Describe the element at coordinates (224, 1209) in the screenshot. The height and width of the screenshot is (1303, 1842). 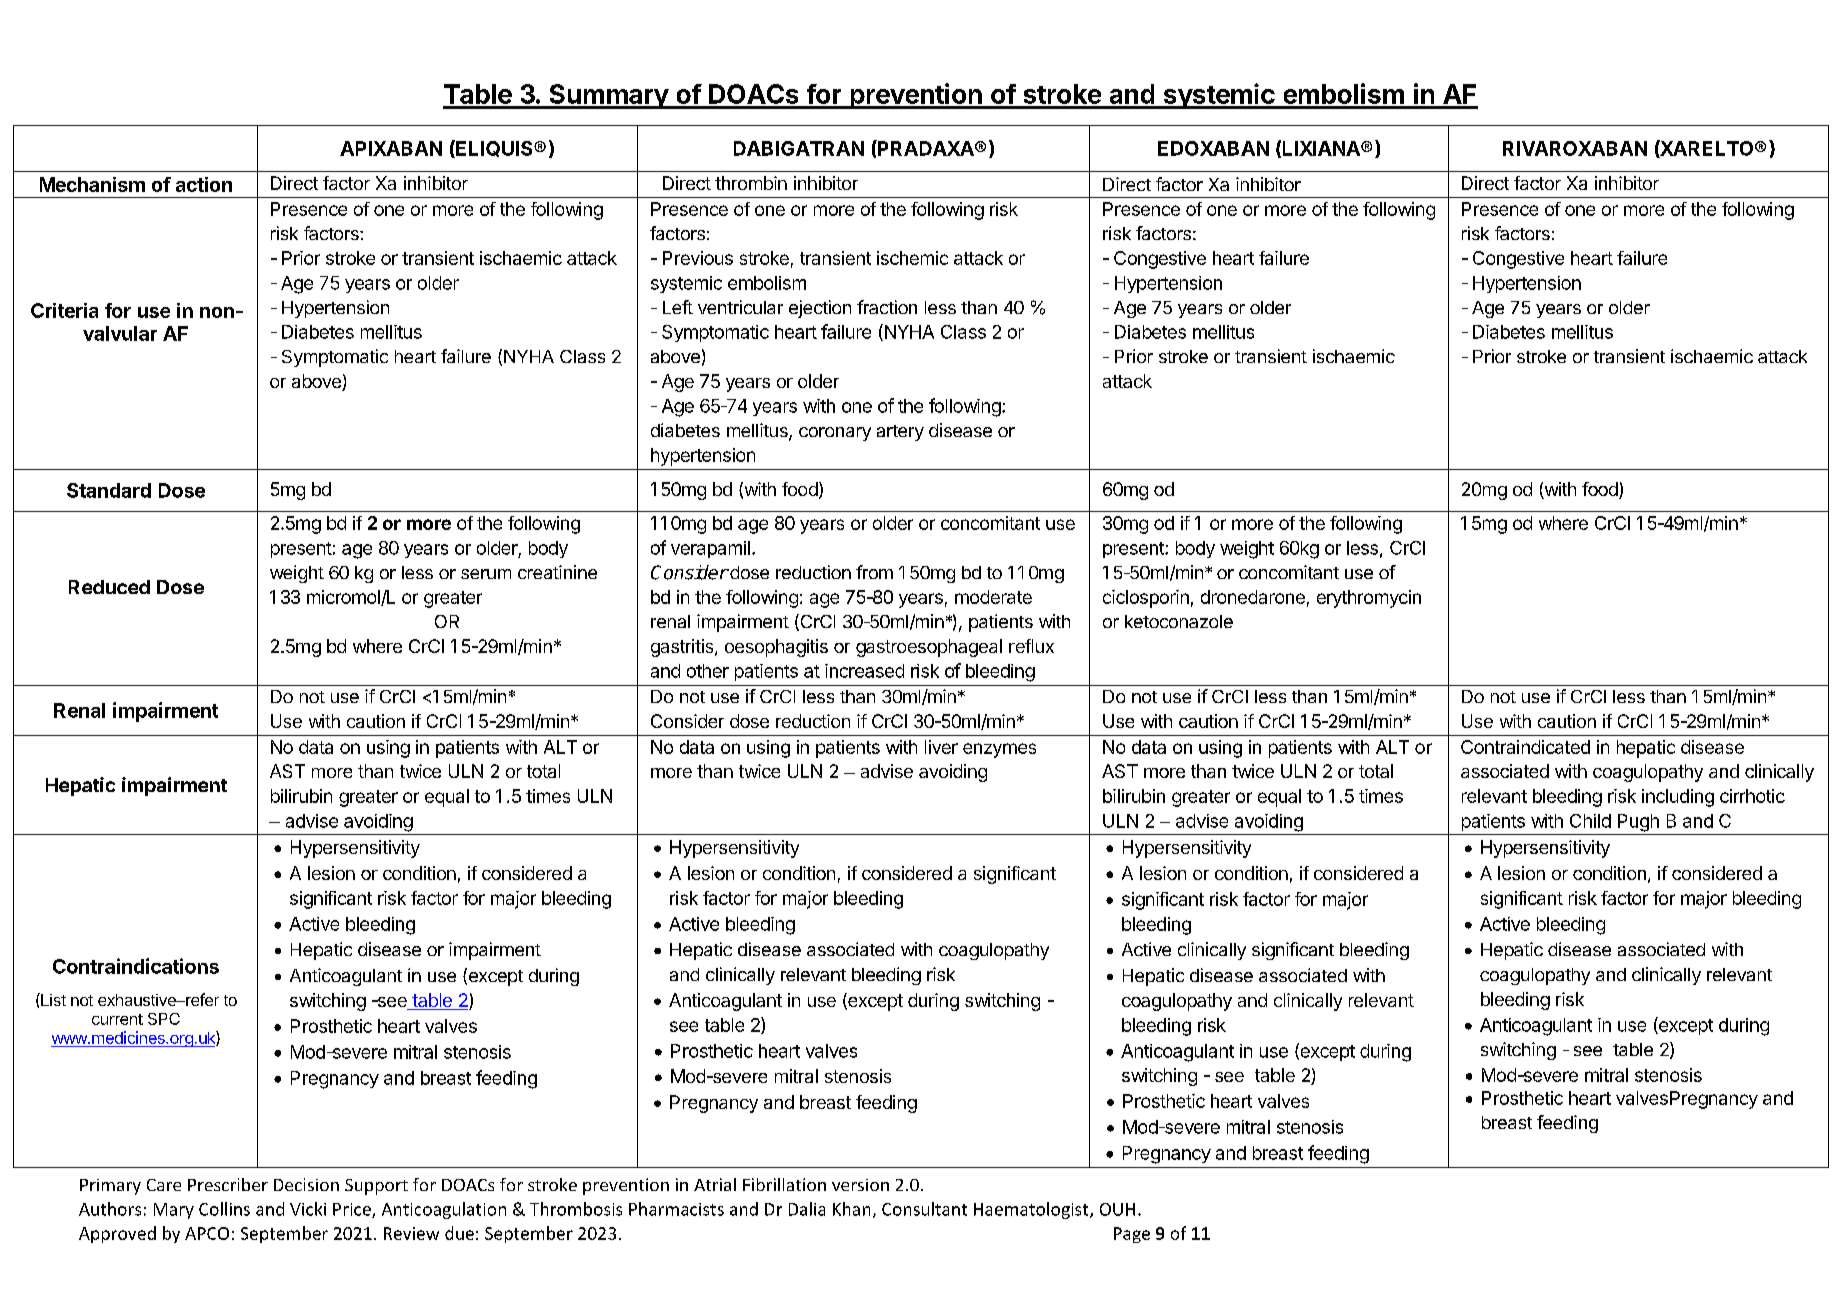
I see `Collins` at that location.
